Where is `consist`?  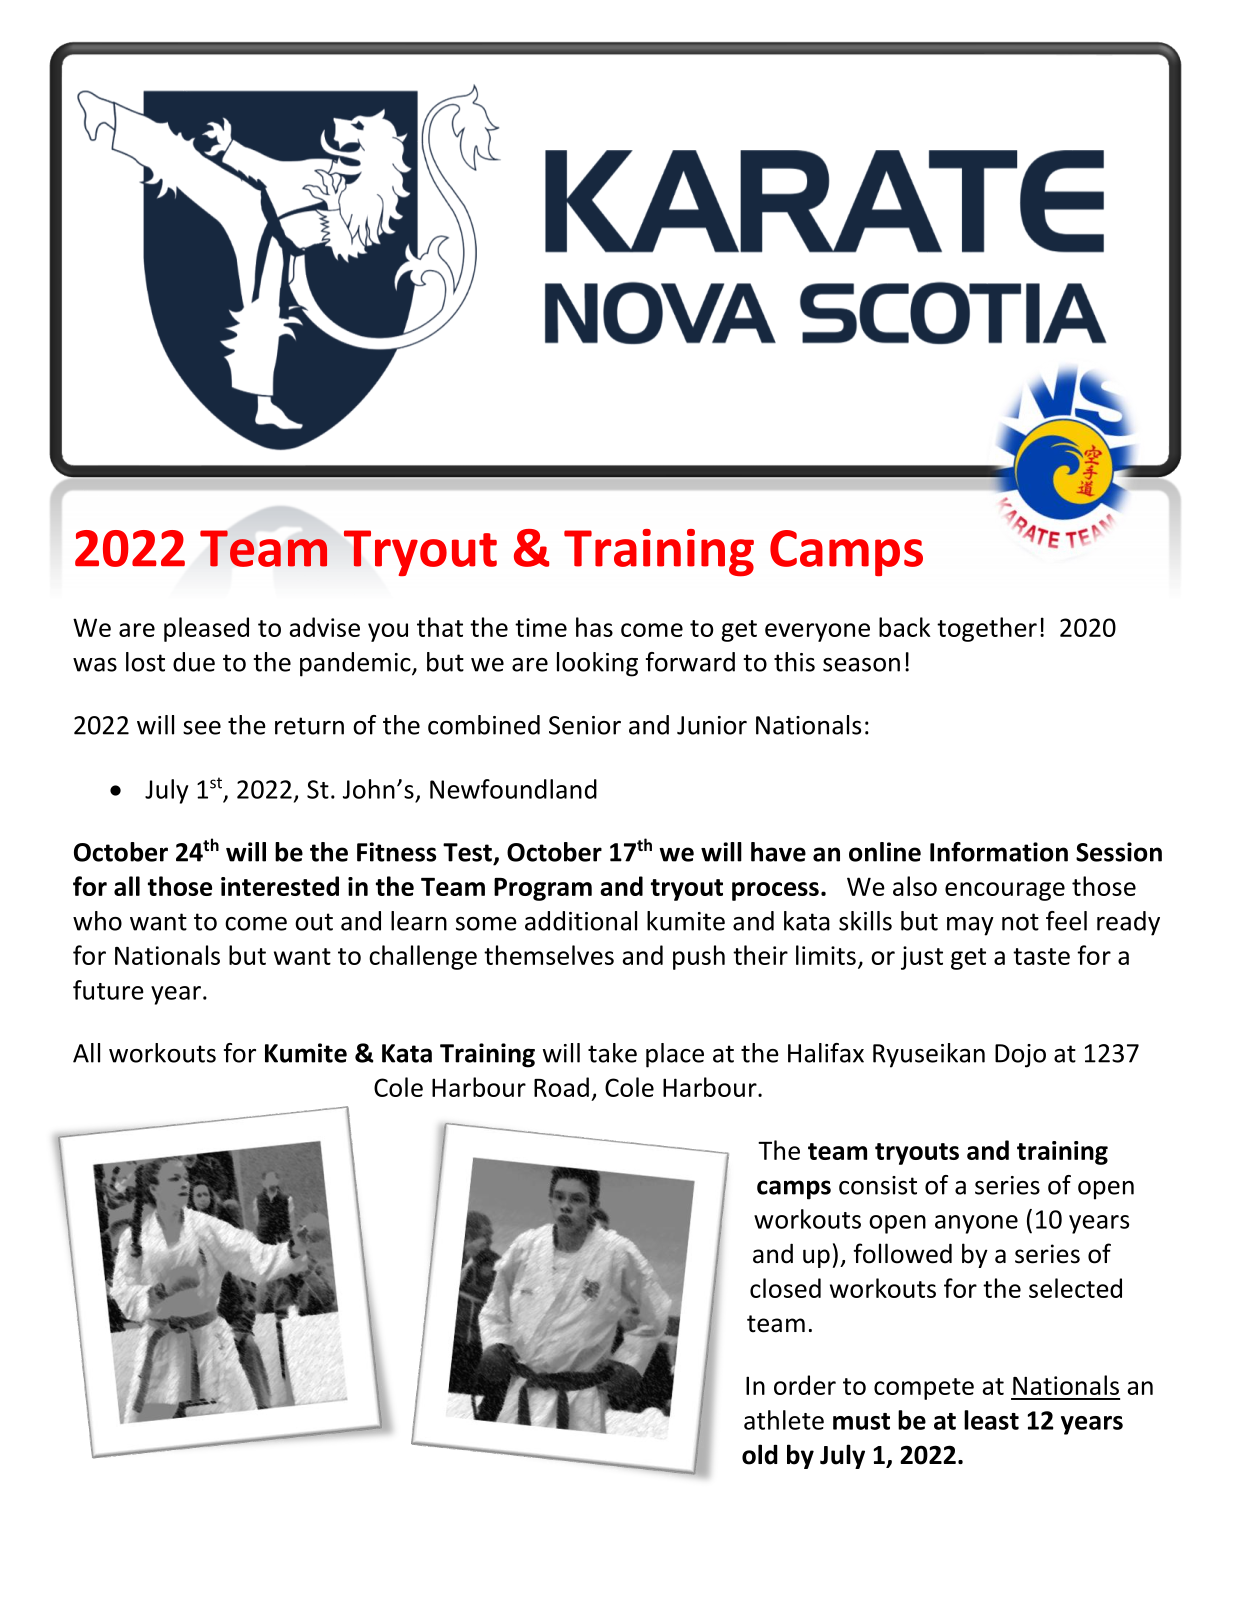
consist is located at coordinates (878, 1185).
